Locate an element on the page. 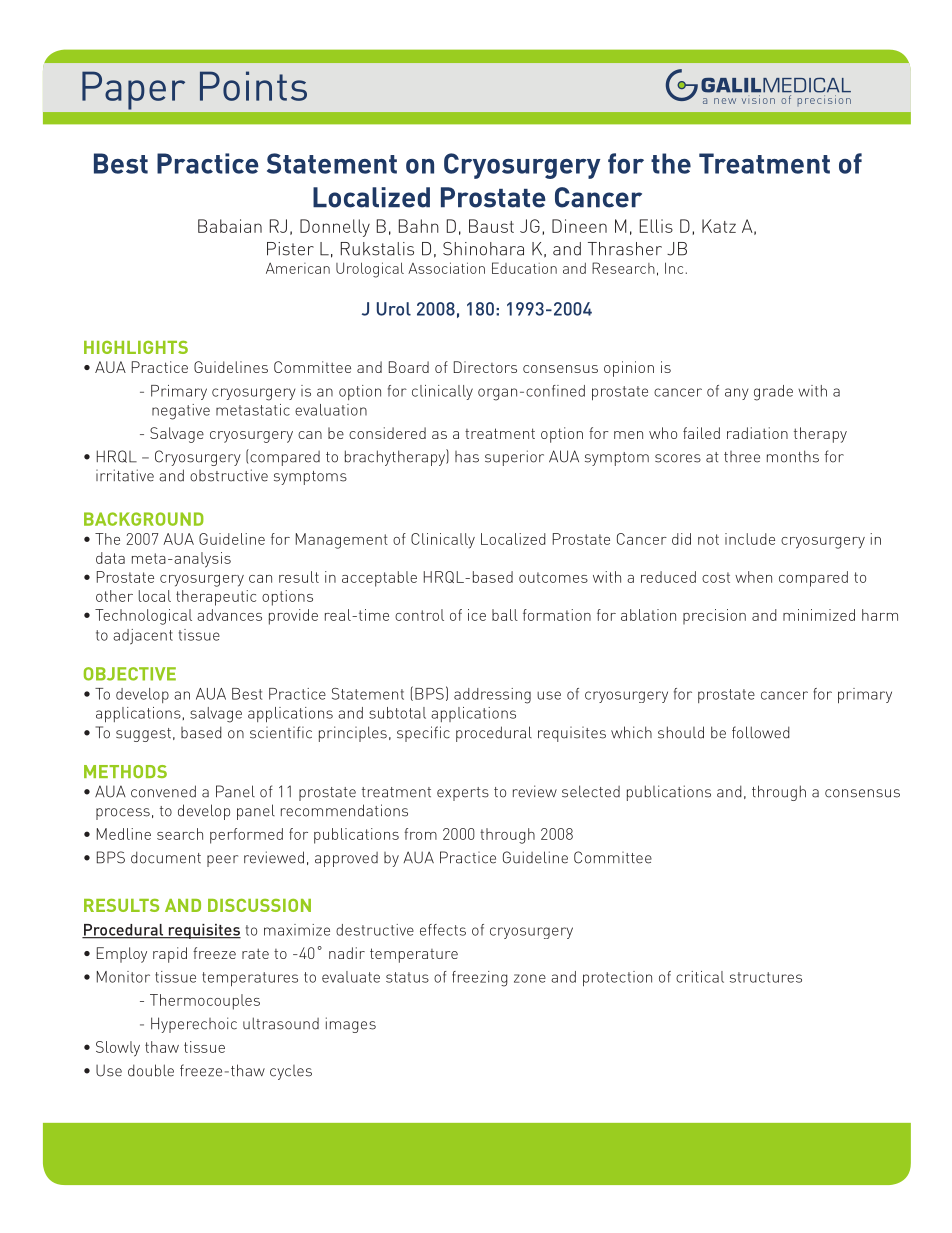 Image resolution: width=952 pixels, height=1233 pixels. negative is located at coordinates (181, 412).
